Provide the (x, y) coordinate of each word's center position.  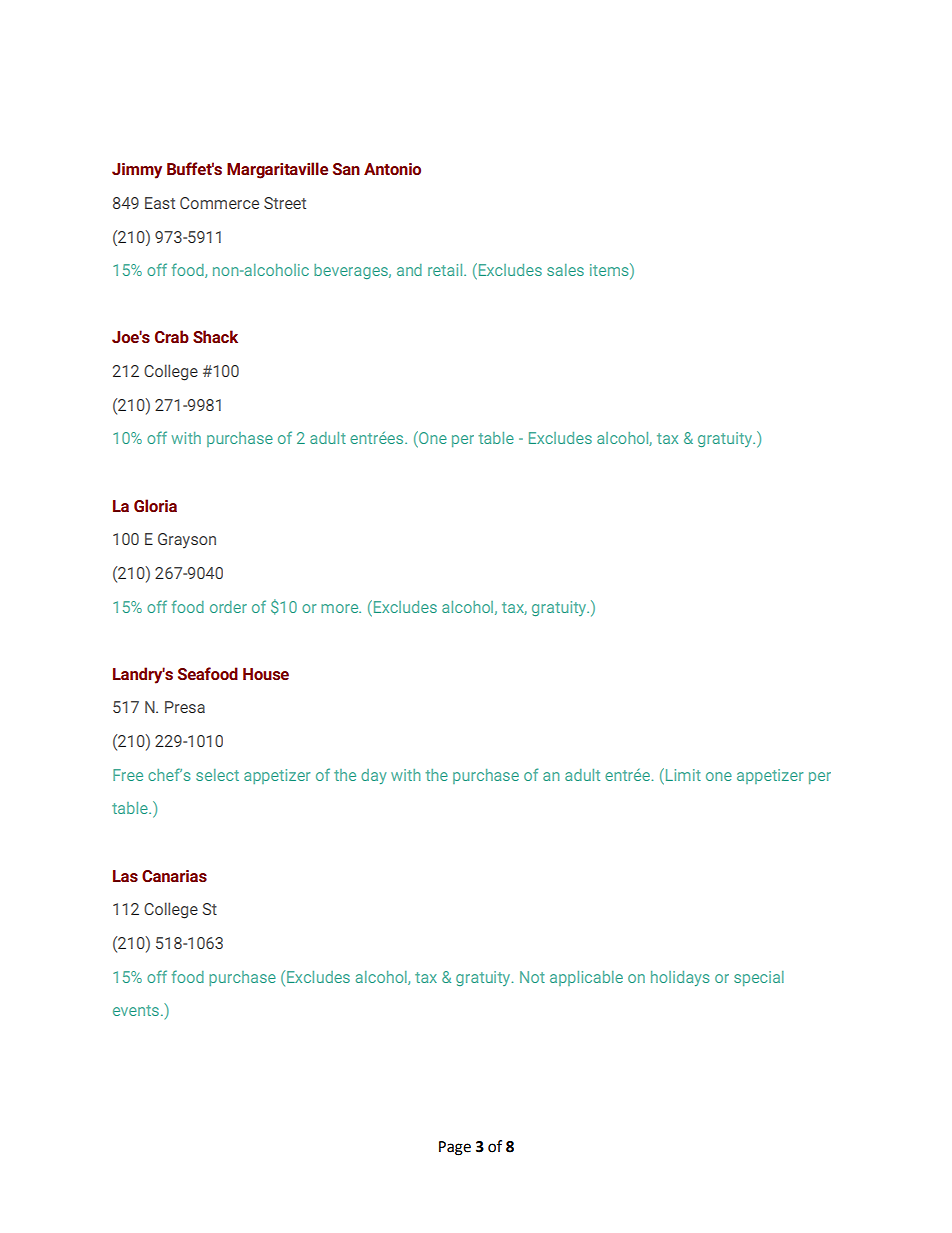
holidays (680, 978)
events (136, 1010)
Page (455, 1148)
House (266, 674)
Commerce (219, 203)
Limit (682, 774)
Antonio (392, 169)
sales (565, 270)
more (341, 608)
